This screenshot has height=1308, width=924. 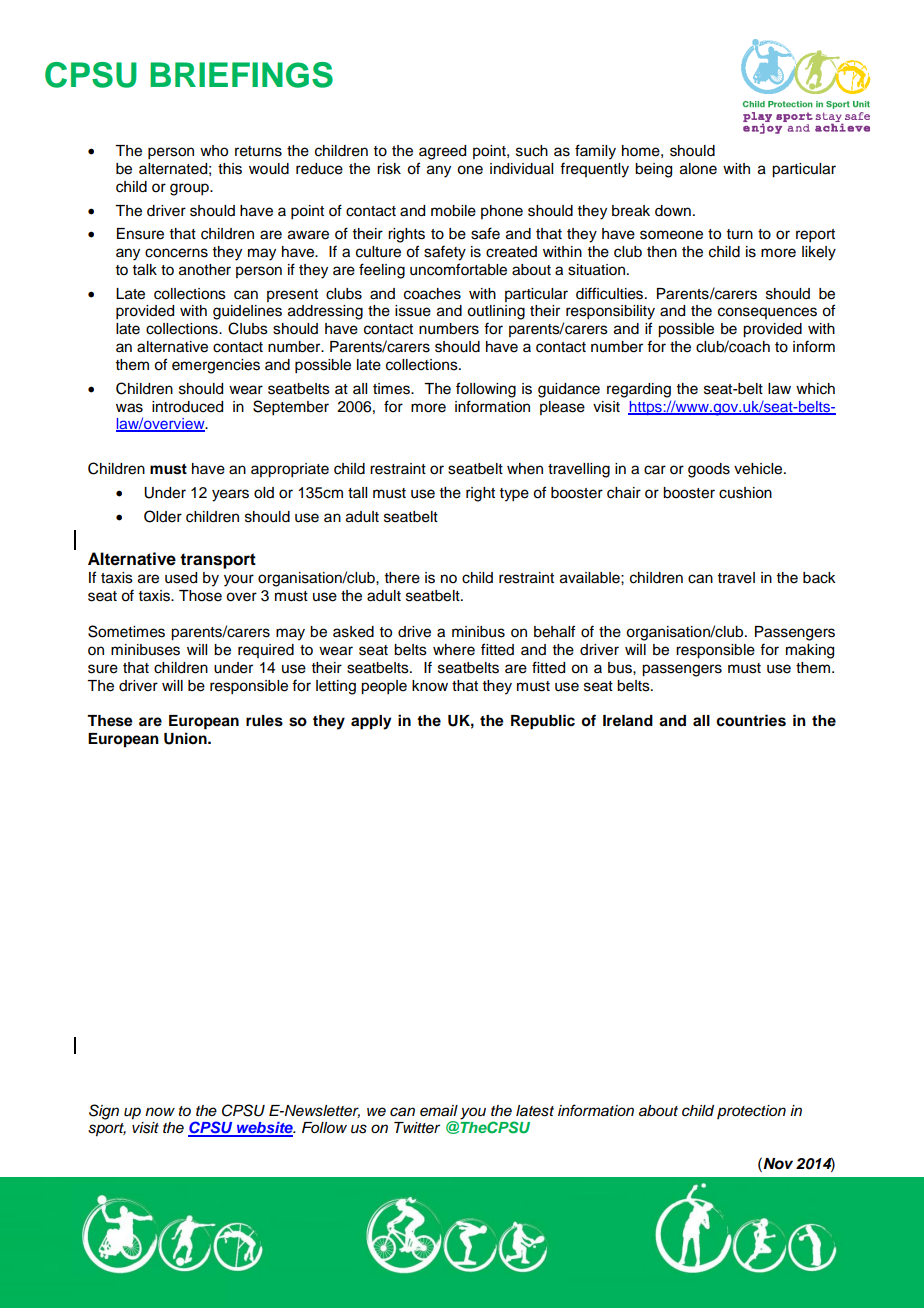 What do you see at coordinates (698, 169) in the screenshot?
I see `alone` at bounding box center [698, 169].
